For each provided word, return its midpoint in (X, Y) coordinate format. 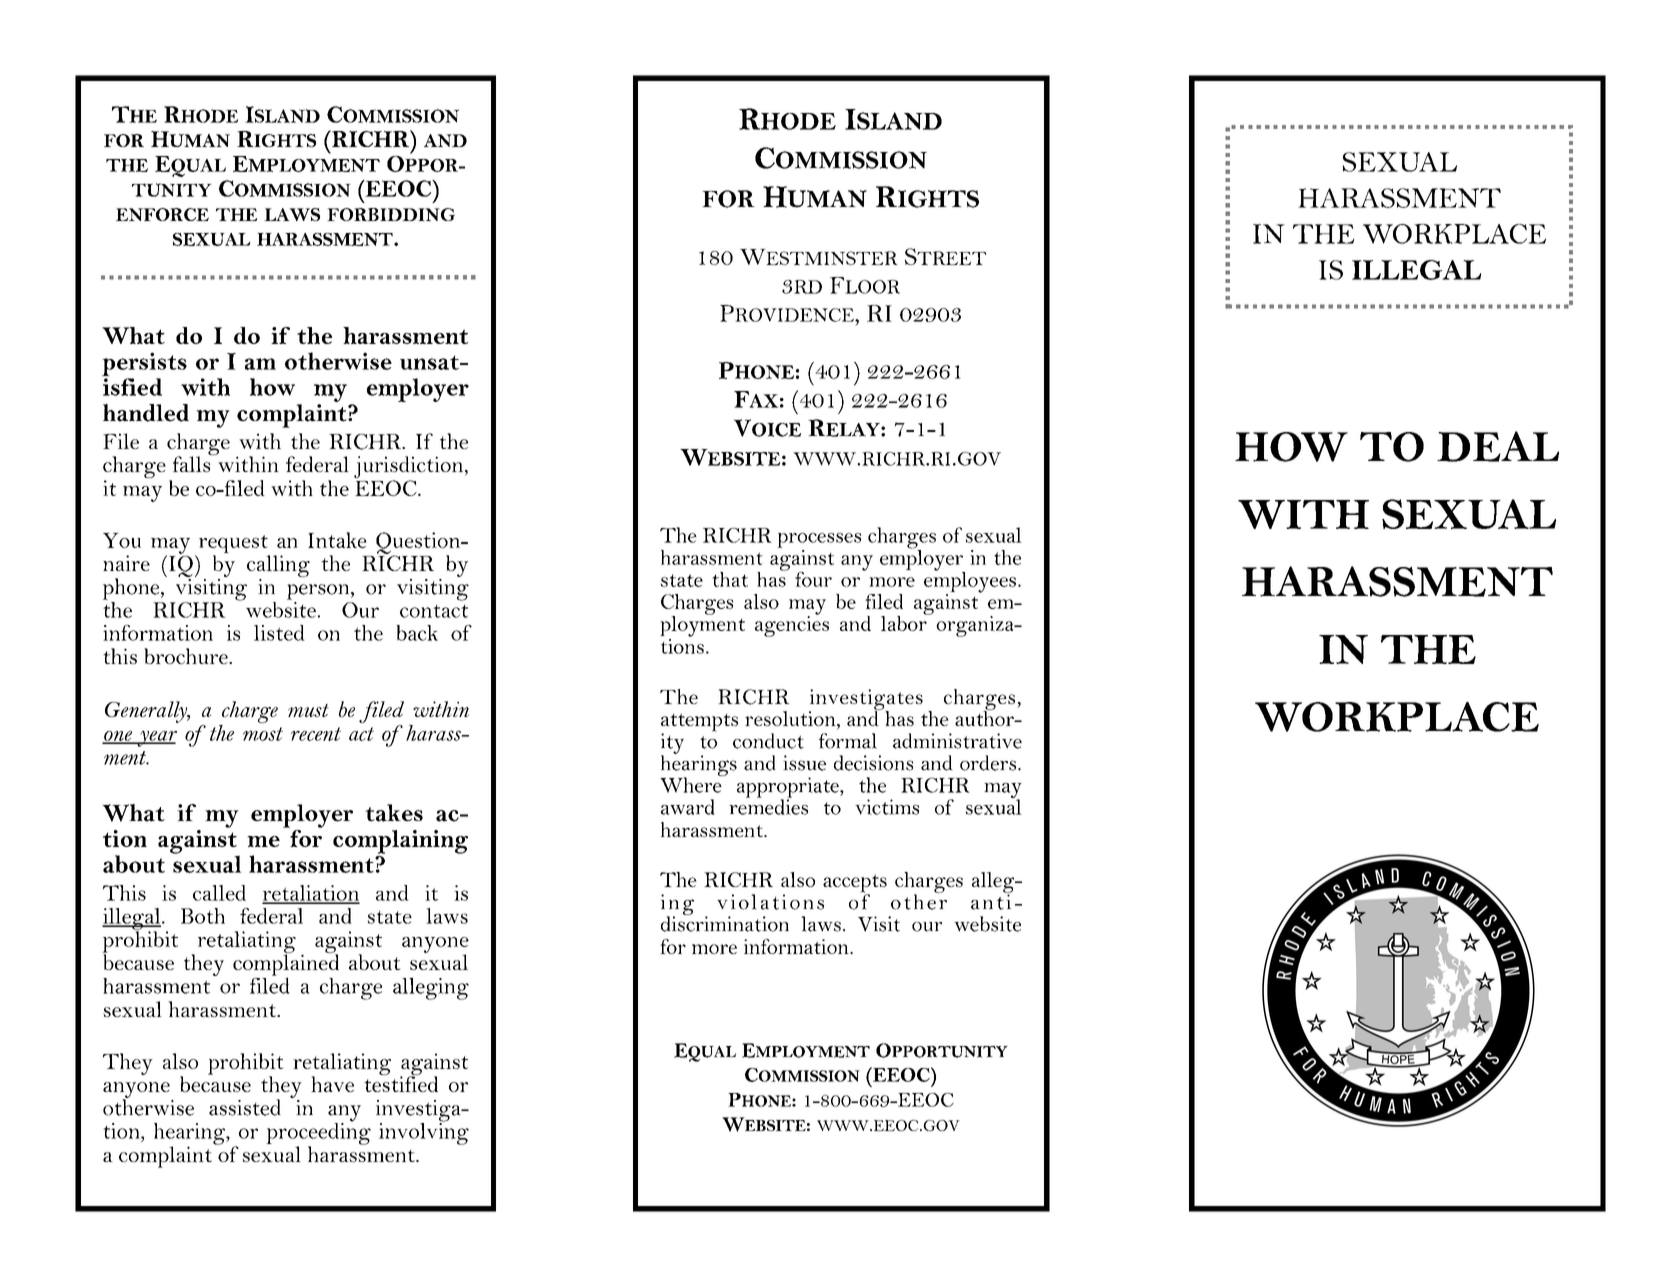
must (308, 710)
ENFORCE (162, 214)
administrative (957, 741)
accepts (855, 884)
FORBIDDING (391, 214)
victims (887, 807)
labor (905, 622)
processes (819, 540)
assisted (245, 1107)
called (219, 893)
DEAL (1498, 446)
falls (193, 463)
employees (970, 582)
